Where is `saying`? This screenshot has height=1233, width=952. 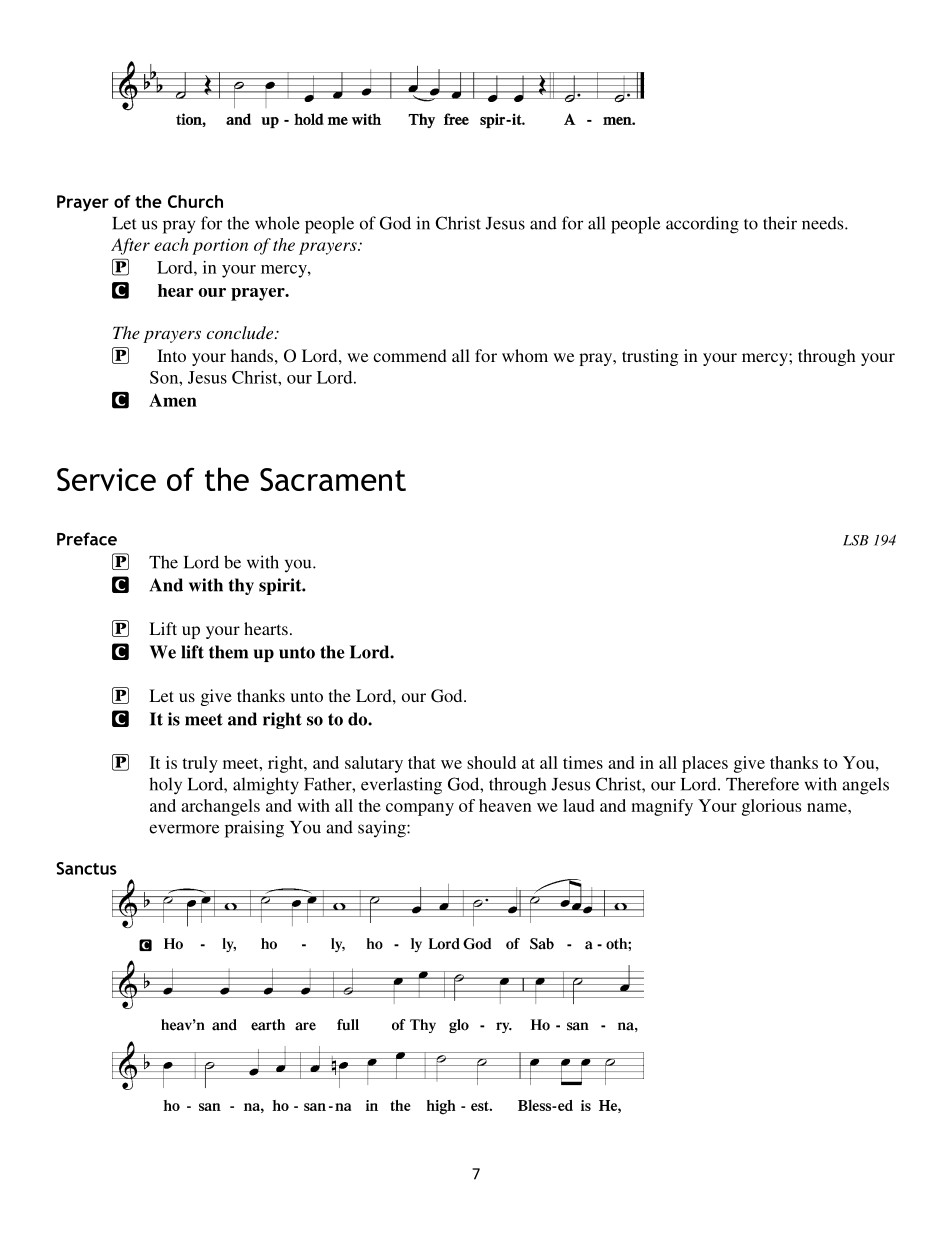 saying is located at coordinates (383, 829).
